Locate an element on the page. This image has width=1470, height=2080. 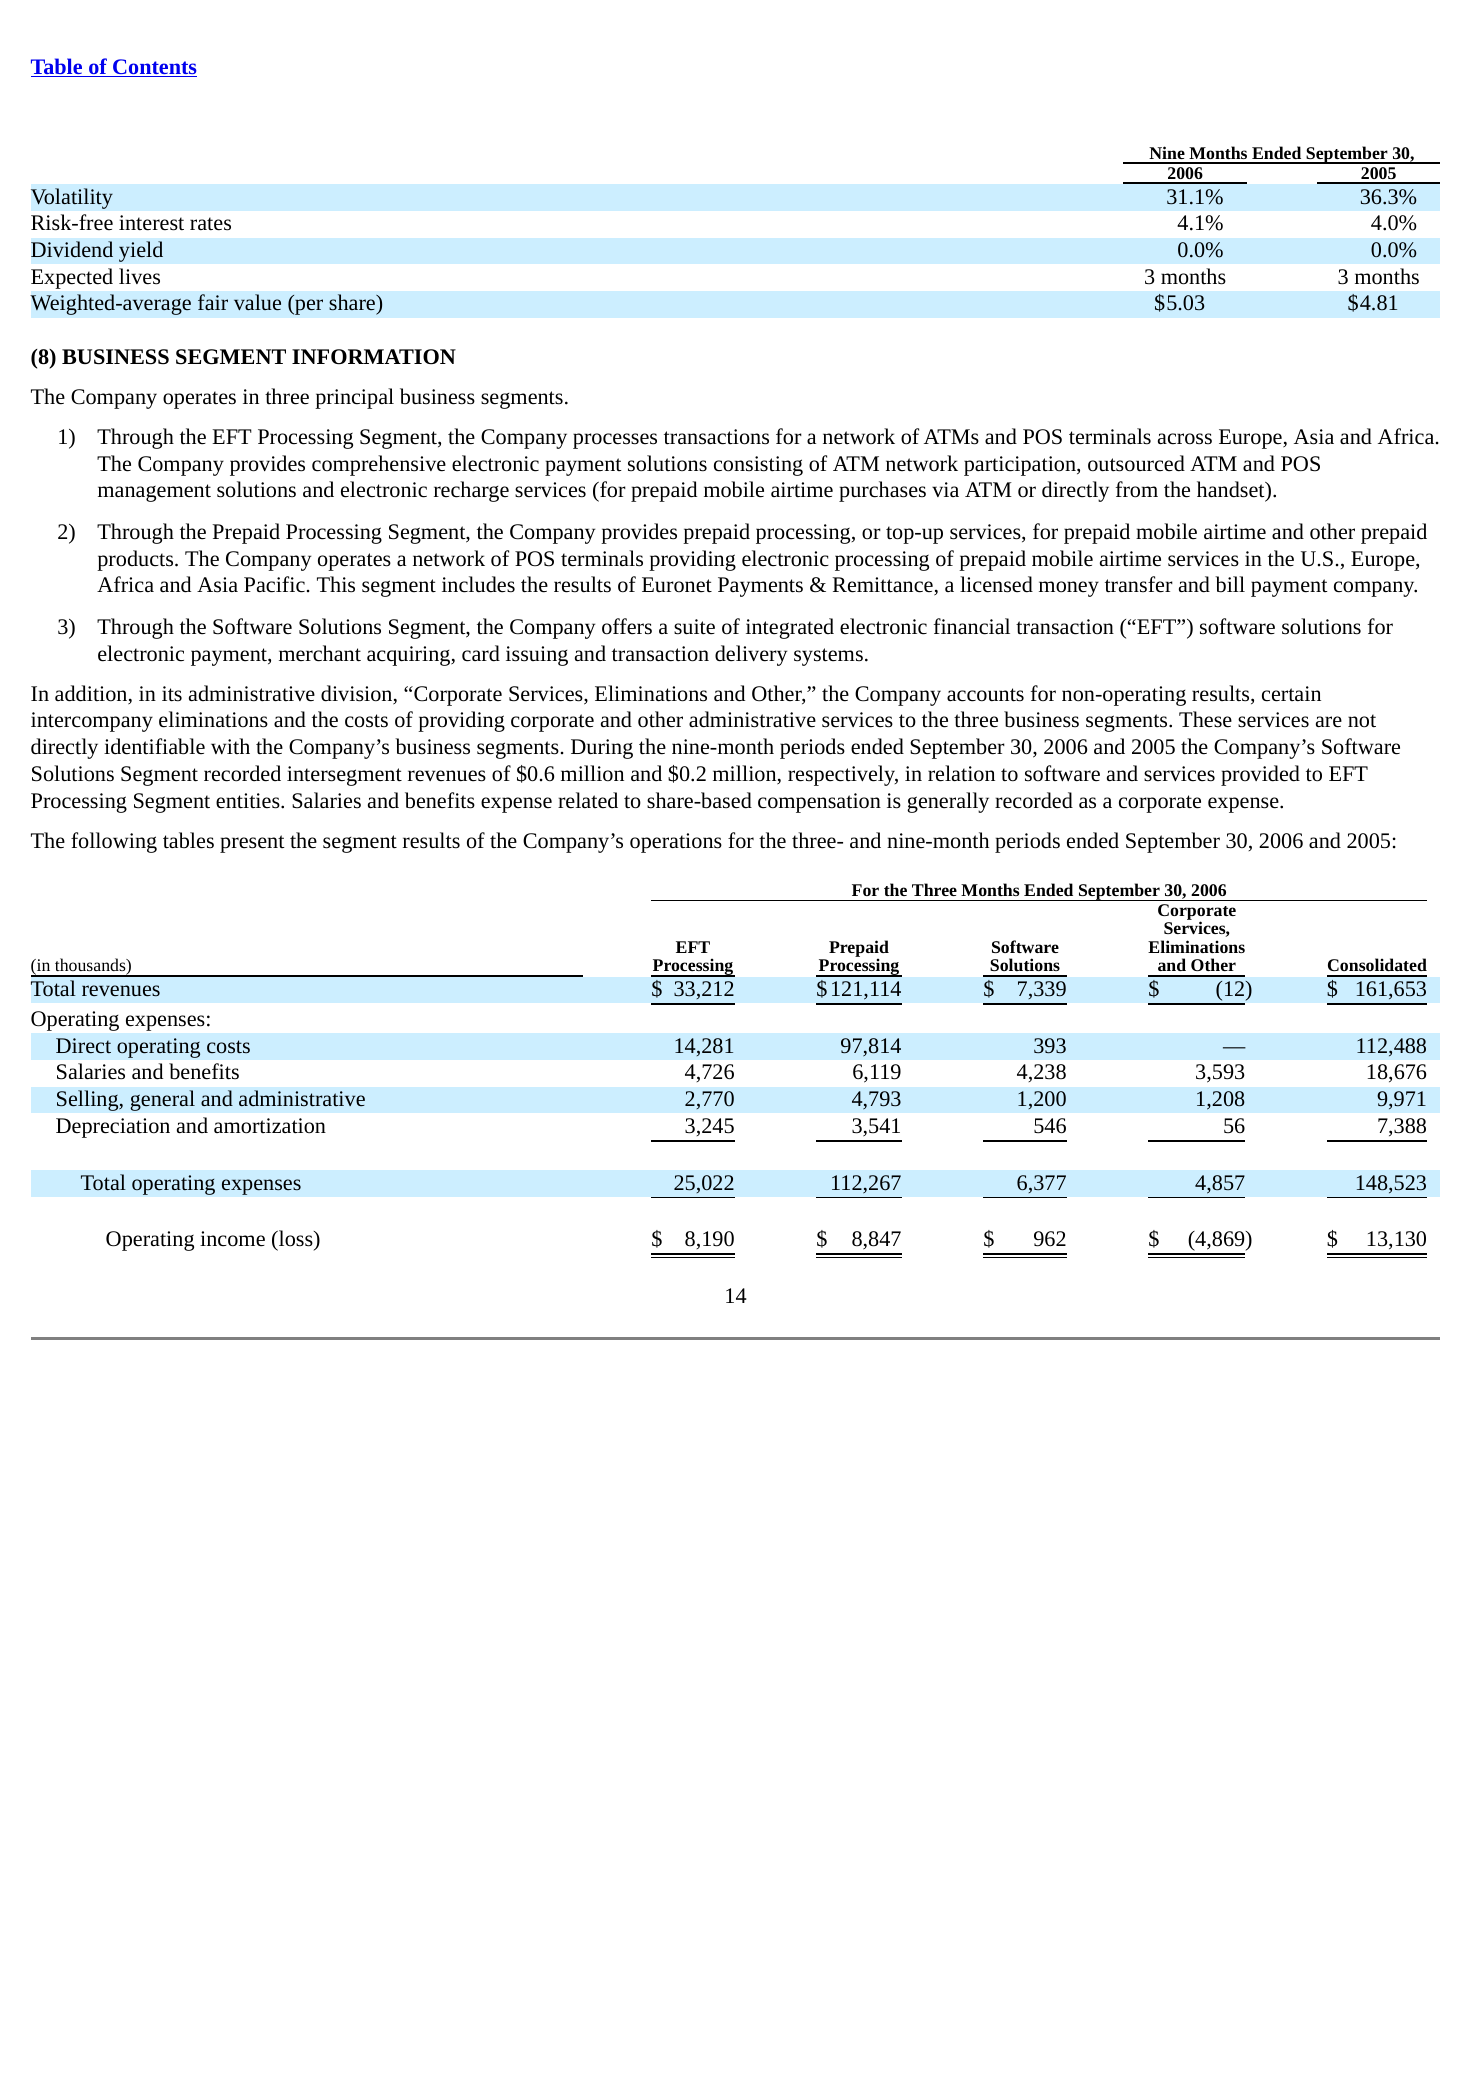
outsourced is located at coordinates (1136, 463).
